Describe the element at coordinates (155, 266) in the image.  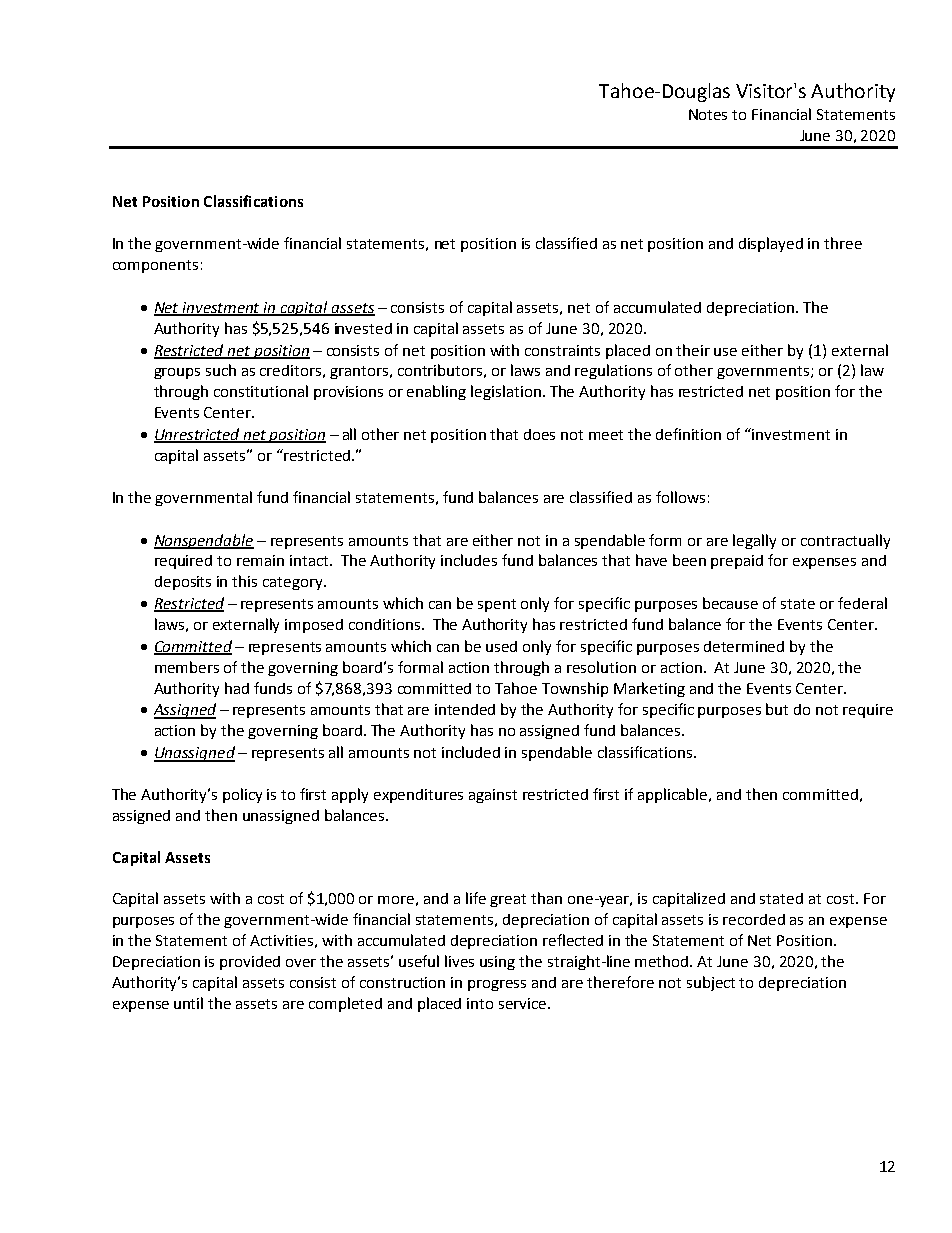
I see `components` at that location.
